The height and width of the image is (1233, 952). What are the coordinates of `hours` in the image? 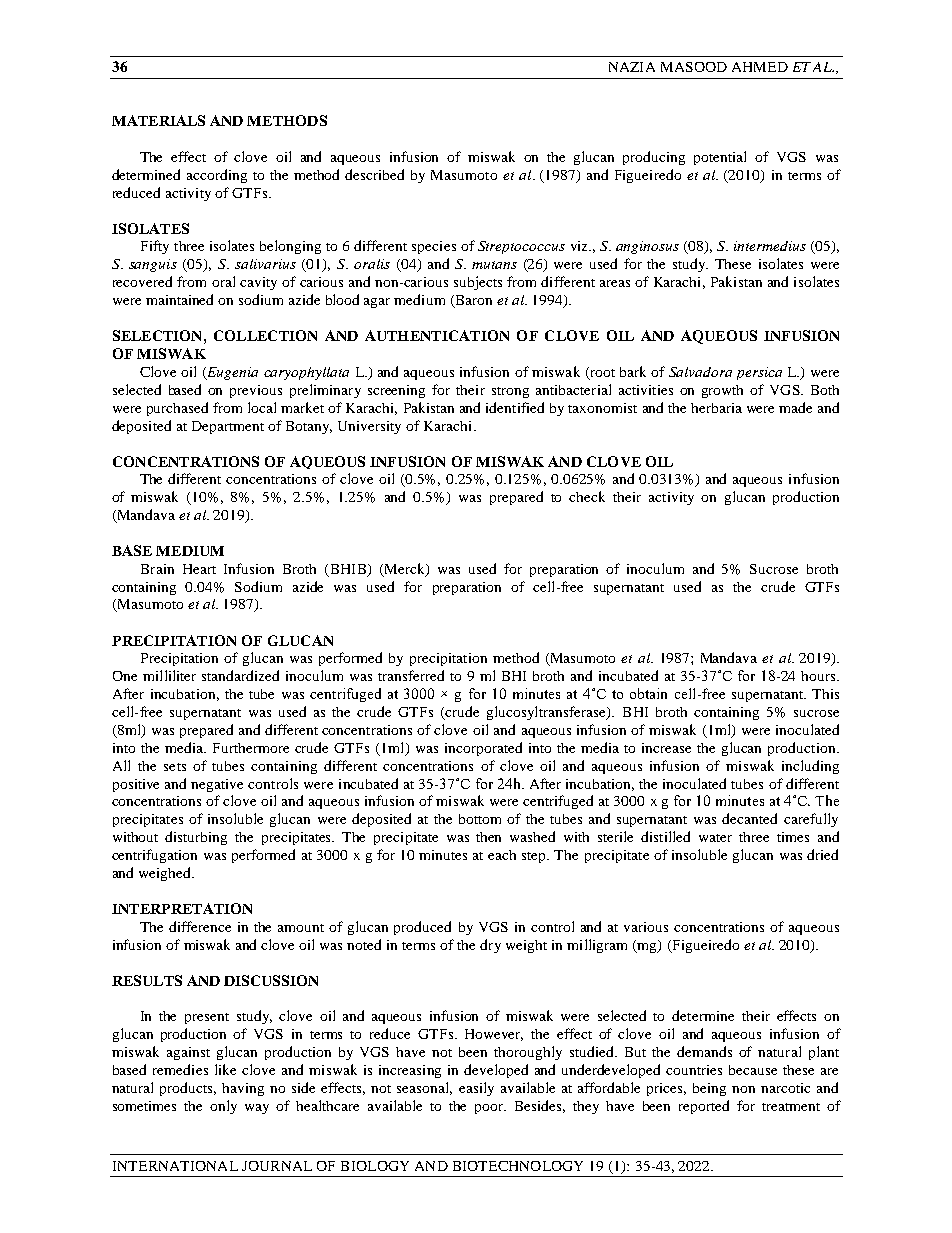 It's located at (819, 676).
